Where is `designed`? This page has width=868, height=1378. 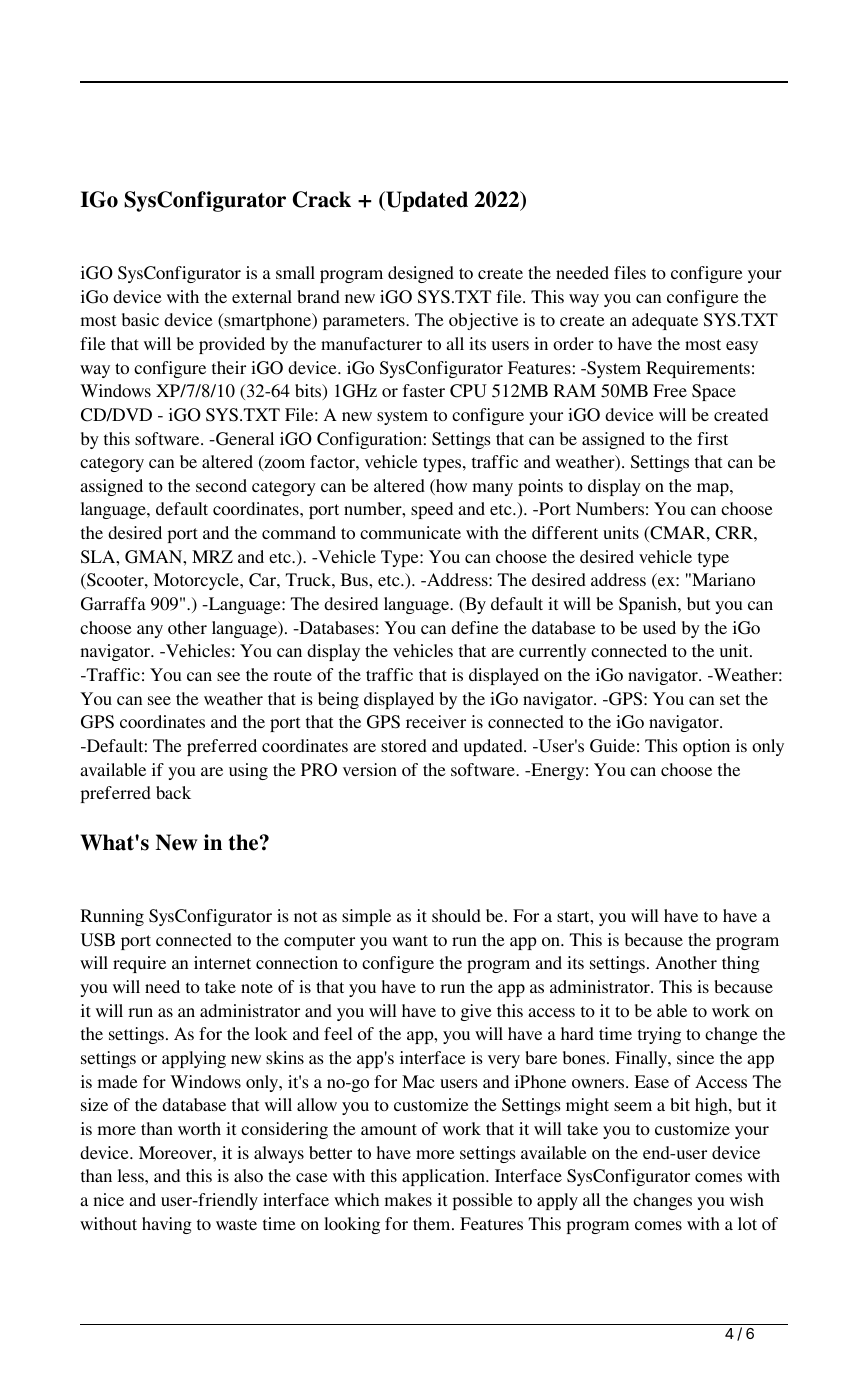 designed is located at coordinates (421, 274).
